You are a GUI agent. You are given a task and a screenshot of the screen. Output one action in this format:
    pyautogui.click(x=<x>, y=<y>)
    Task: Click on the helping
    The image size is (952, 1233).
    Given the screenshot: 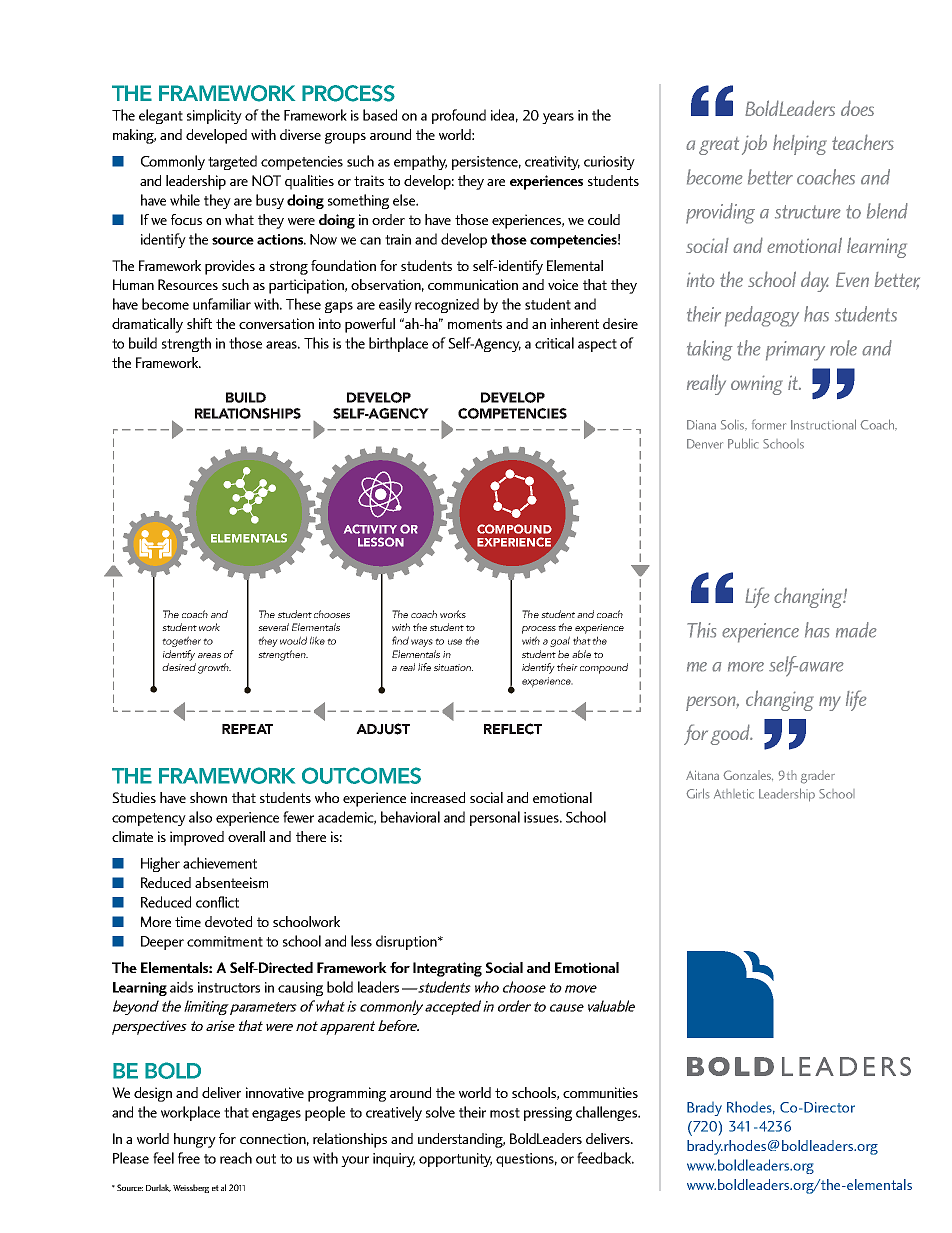 What is the action you would take?
    pyautogui.click(x=800, y=144)
